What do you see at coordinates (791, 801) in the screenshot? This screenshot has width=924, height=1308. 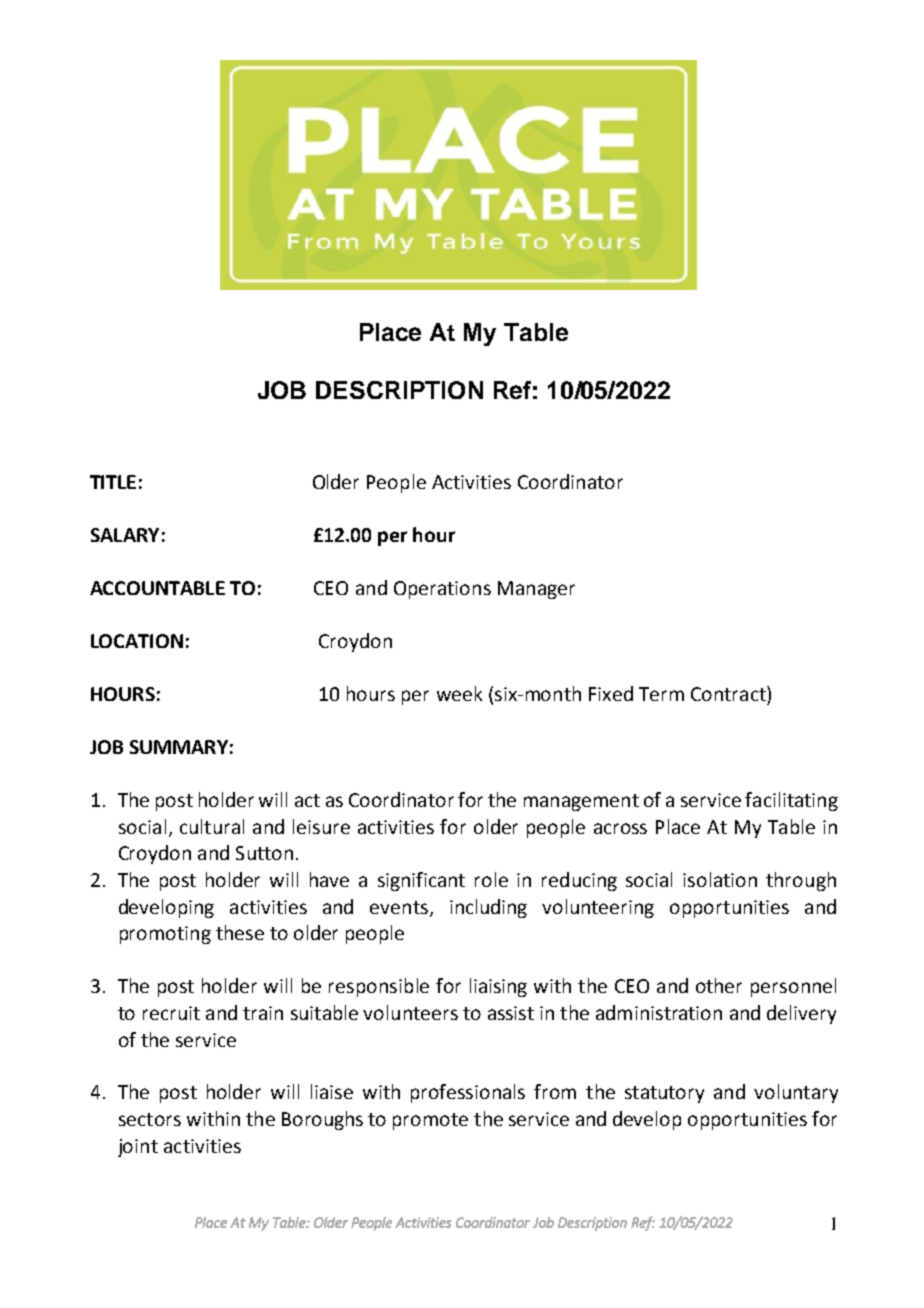 I see `facilitating` at bounding box center [791, 801].
